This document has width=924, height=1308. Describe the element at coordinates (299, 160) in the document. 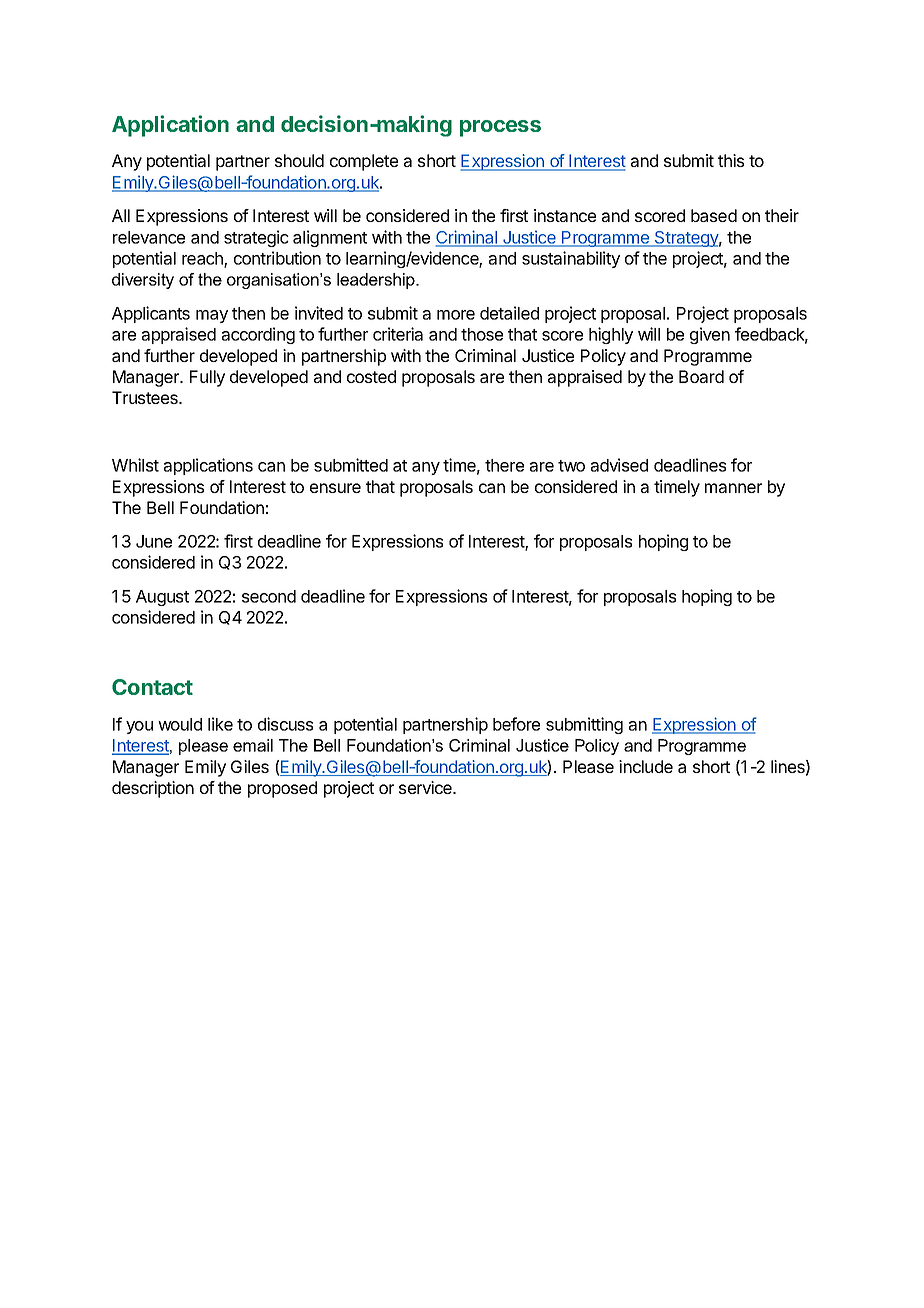

I see `should` at that location.
